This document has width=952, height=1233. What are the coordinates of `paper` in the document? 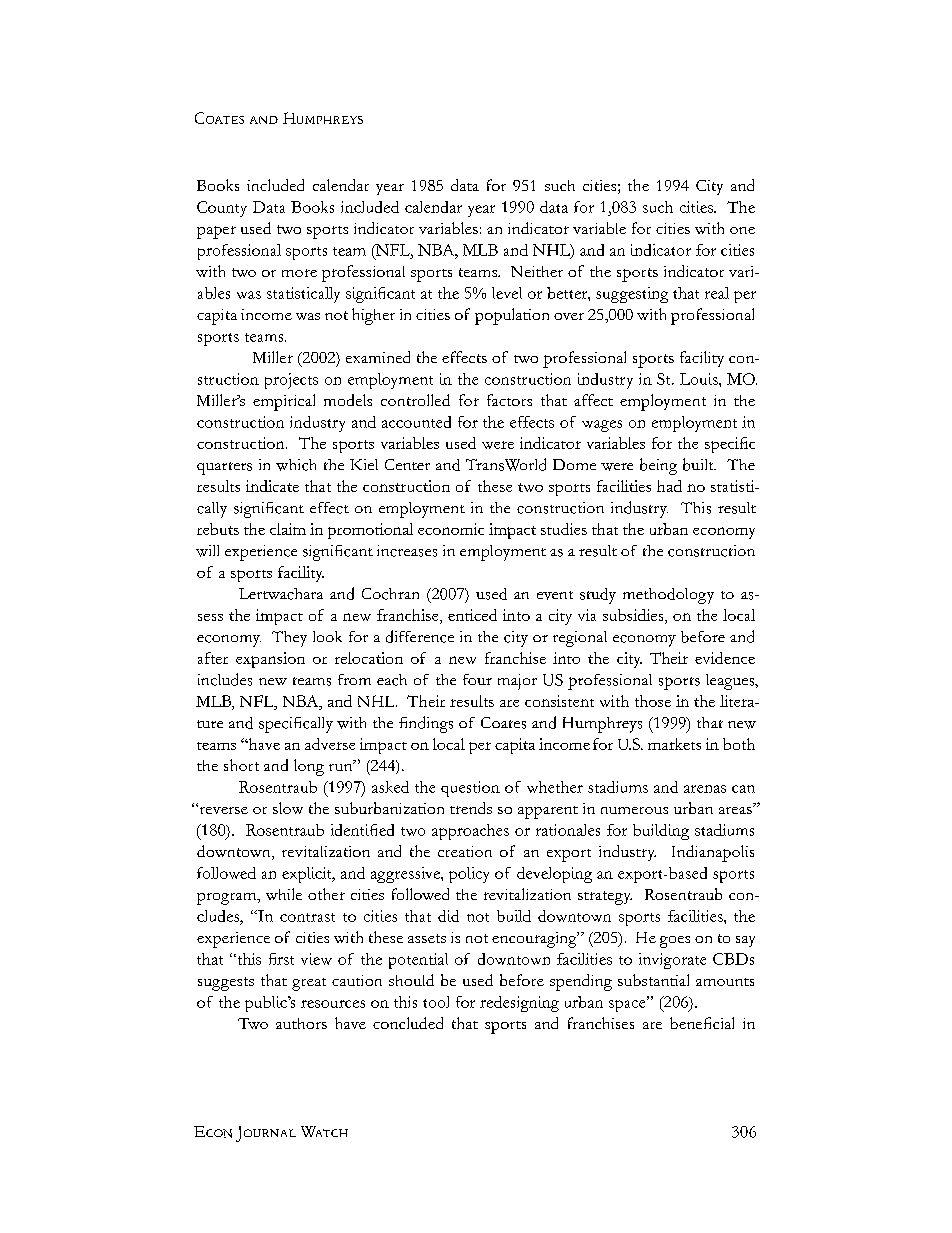 It's located at (216, 232).
